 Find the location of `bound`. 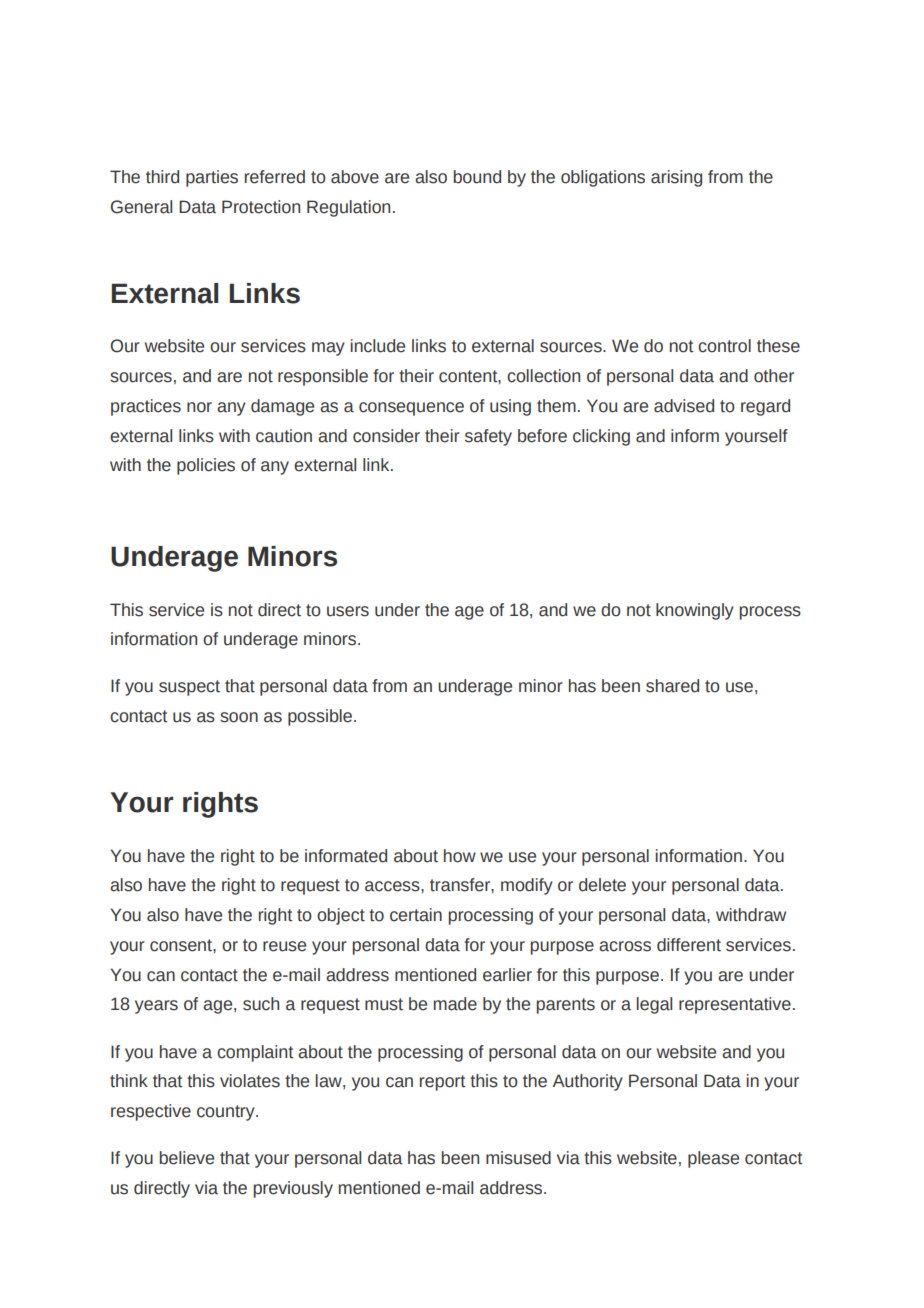

bound is located at coordinates (477, 177).
